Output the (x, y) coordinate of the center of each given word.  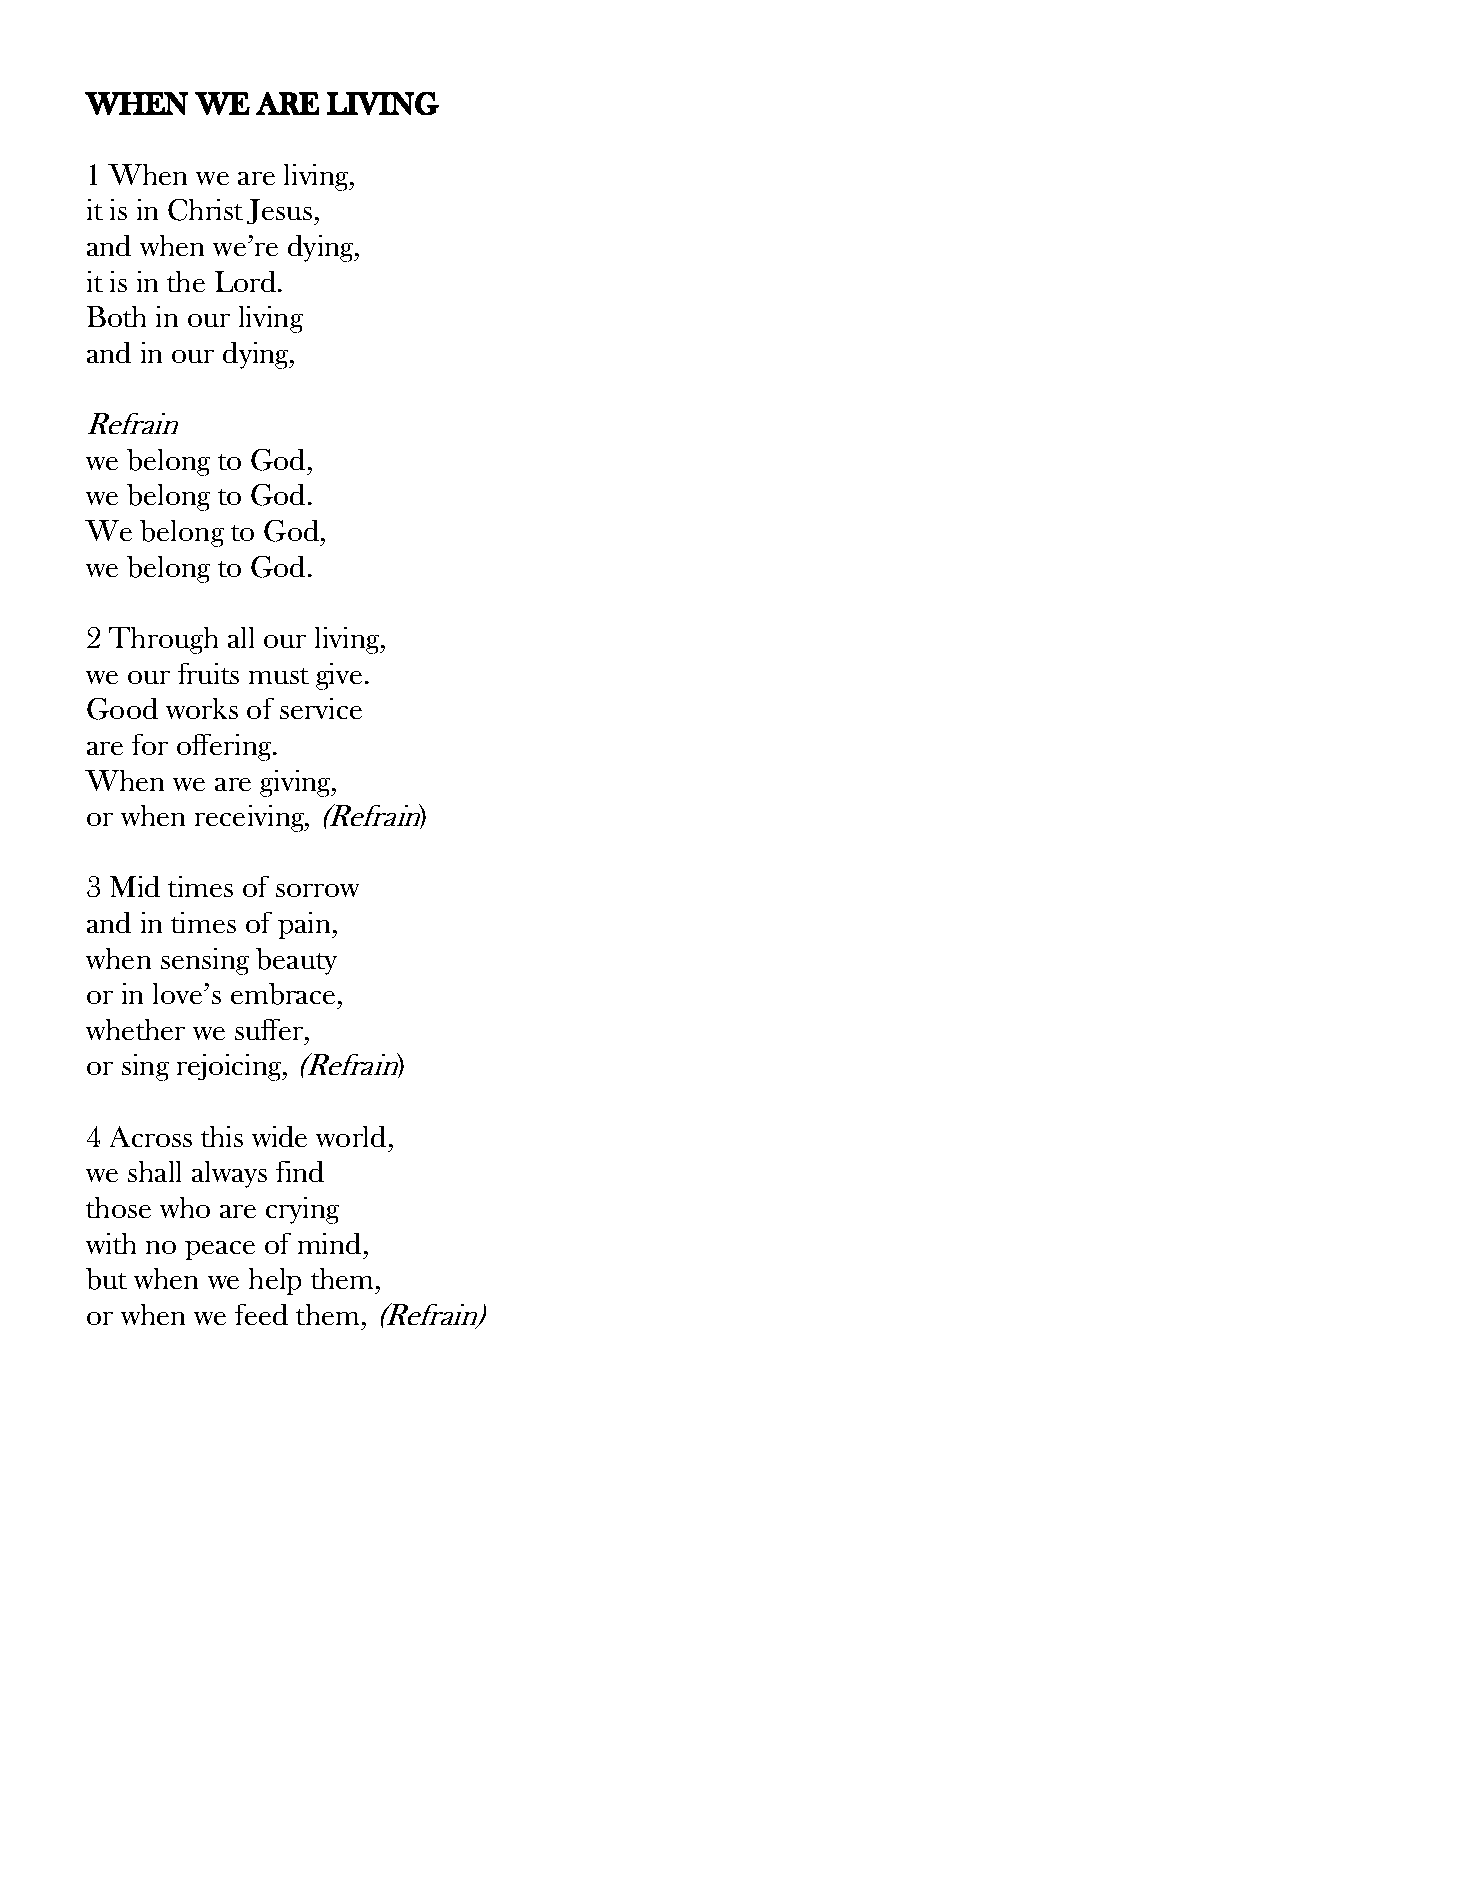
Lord (247, 281)
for (150, 744)
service (321, 708)
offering (225, 747)
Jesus (279, 211)
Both (116, 316)
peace (220, 1250)
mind (329, 1243)
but (106, 1279)
